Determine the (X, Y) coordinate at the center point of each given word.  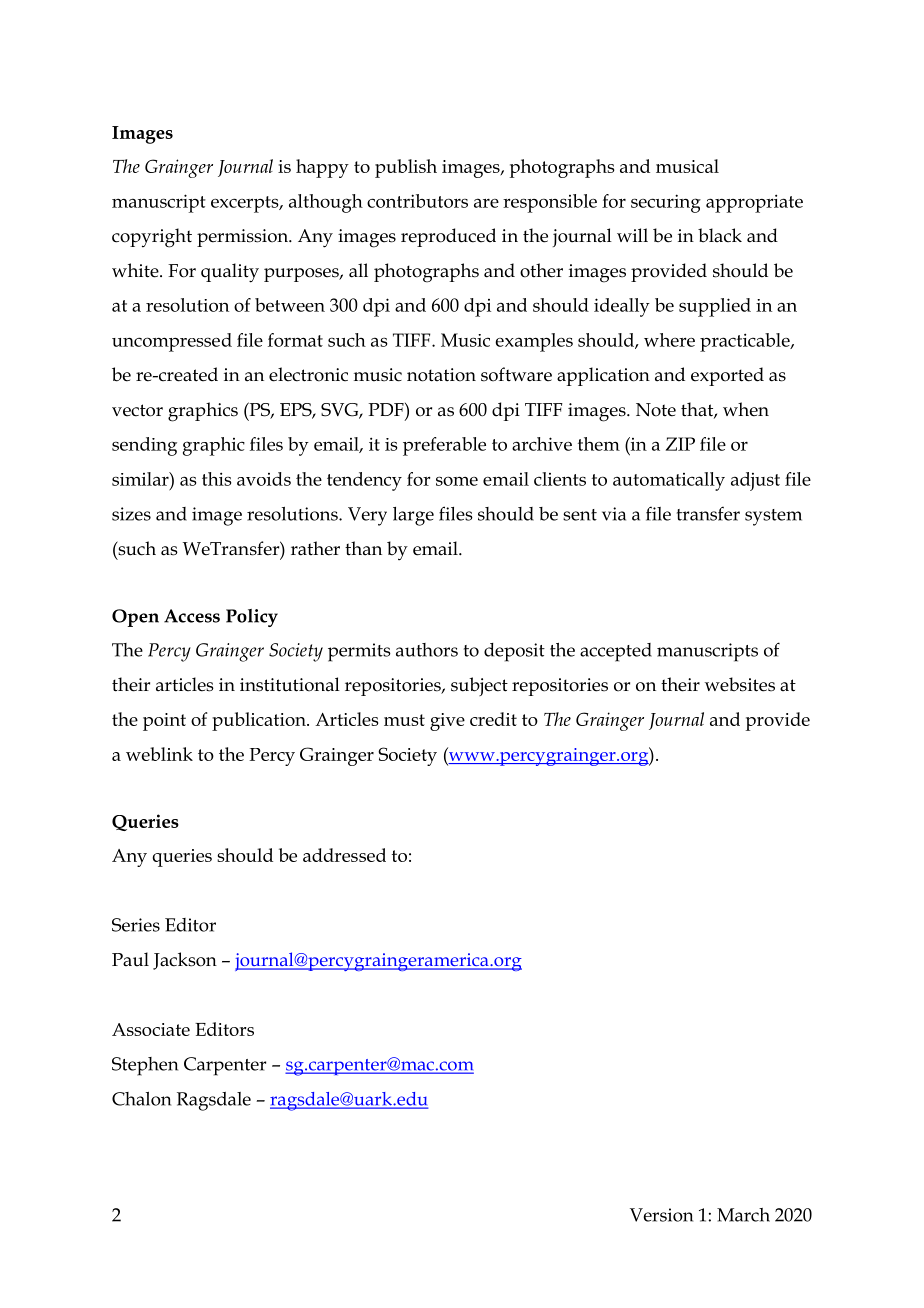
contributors (417, 201)
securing (666, 203)
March (743, 1215)
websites (740, 684)
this (217, 479)
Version (661, 1215)
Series (136, 925)
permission (244, 238)
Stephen (145, 1066)
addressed (344, 855)
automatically (669, 481)
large (413, 516)
